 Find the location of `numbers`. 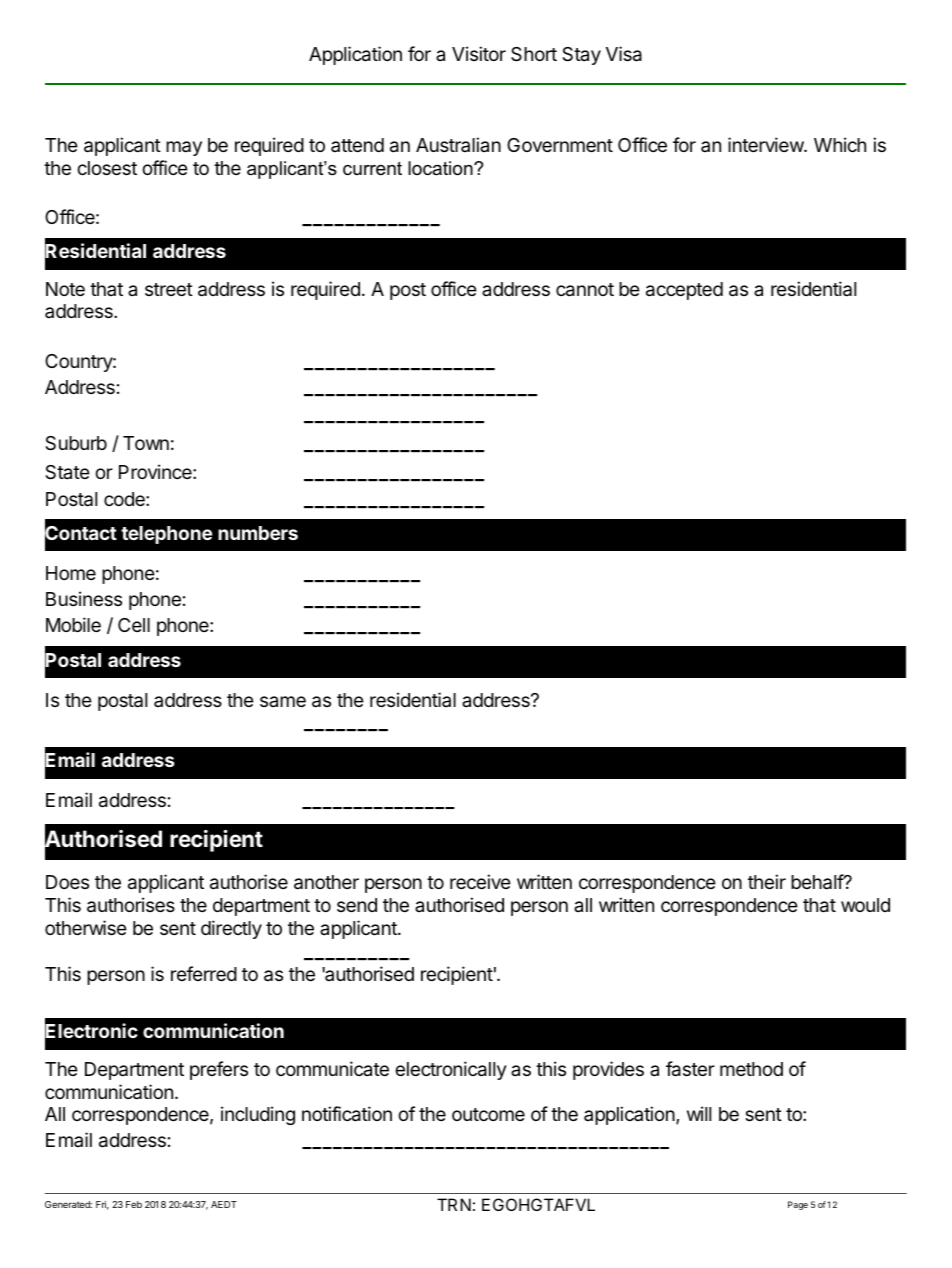

numbers is located at coordinates (258, 533).
